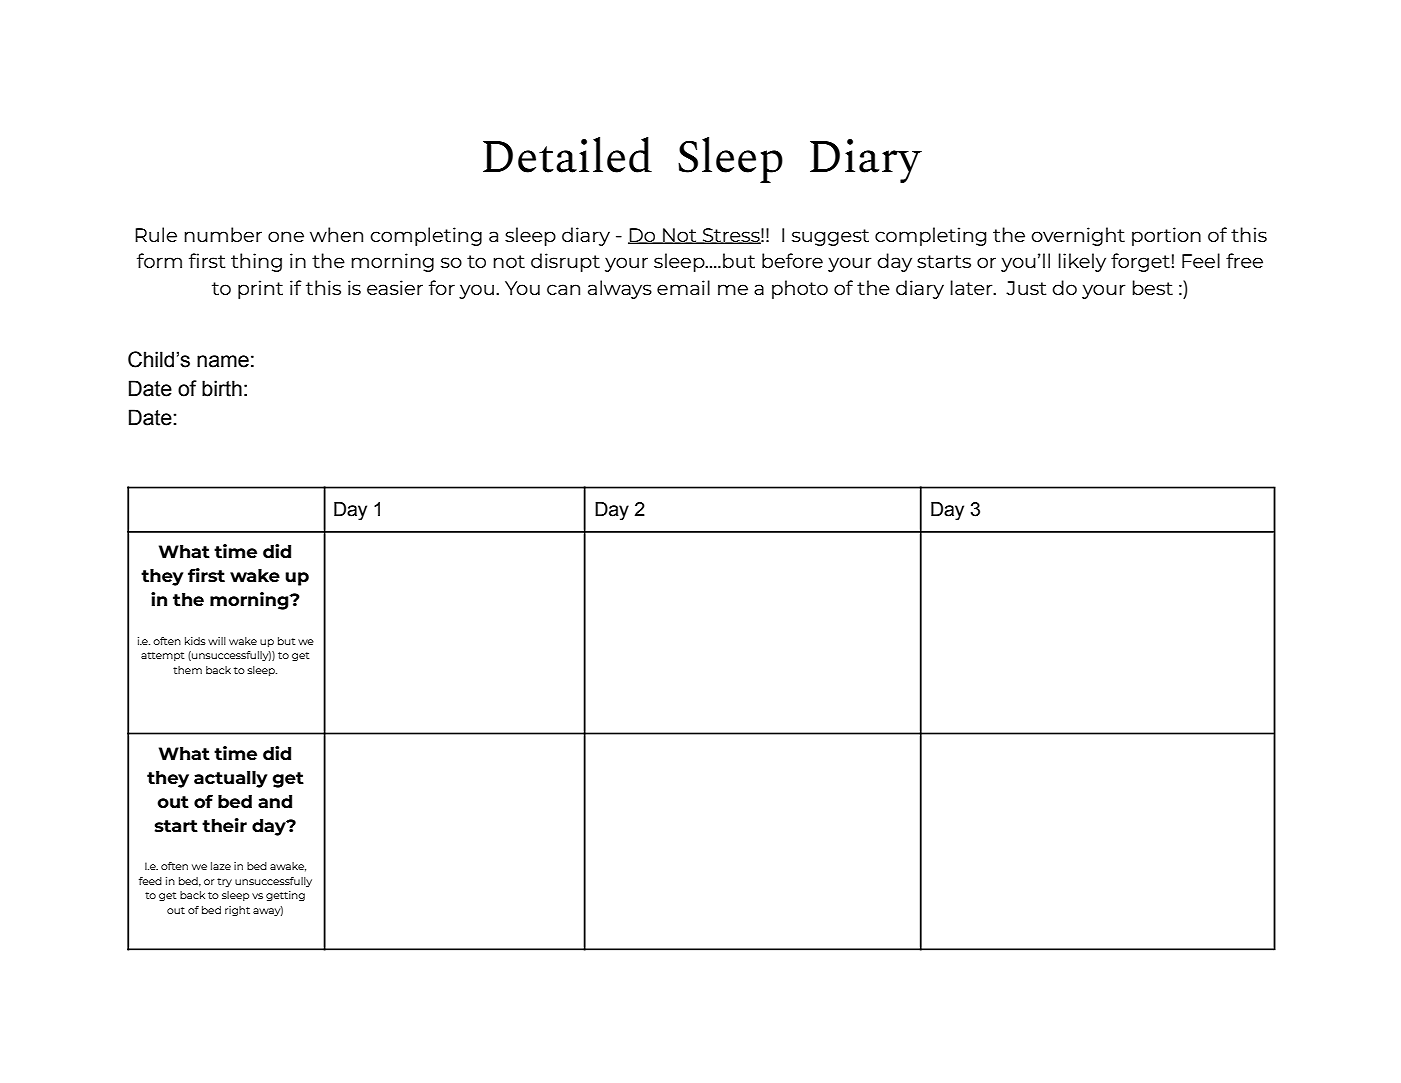 The height and width of the screenshot is (1083, 1401). I want to click on will, so click(217, 641).
